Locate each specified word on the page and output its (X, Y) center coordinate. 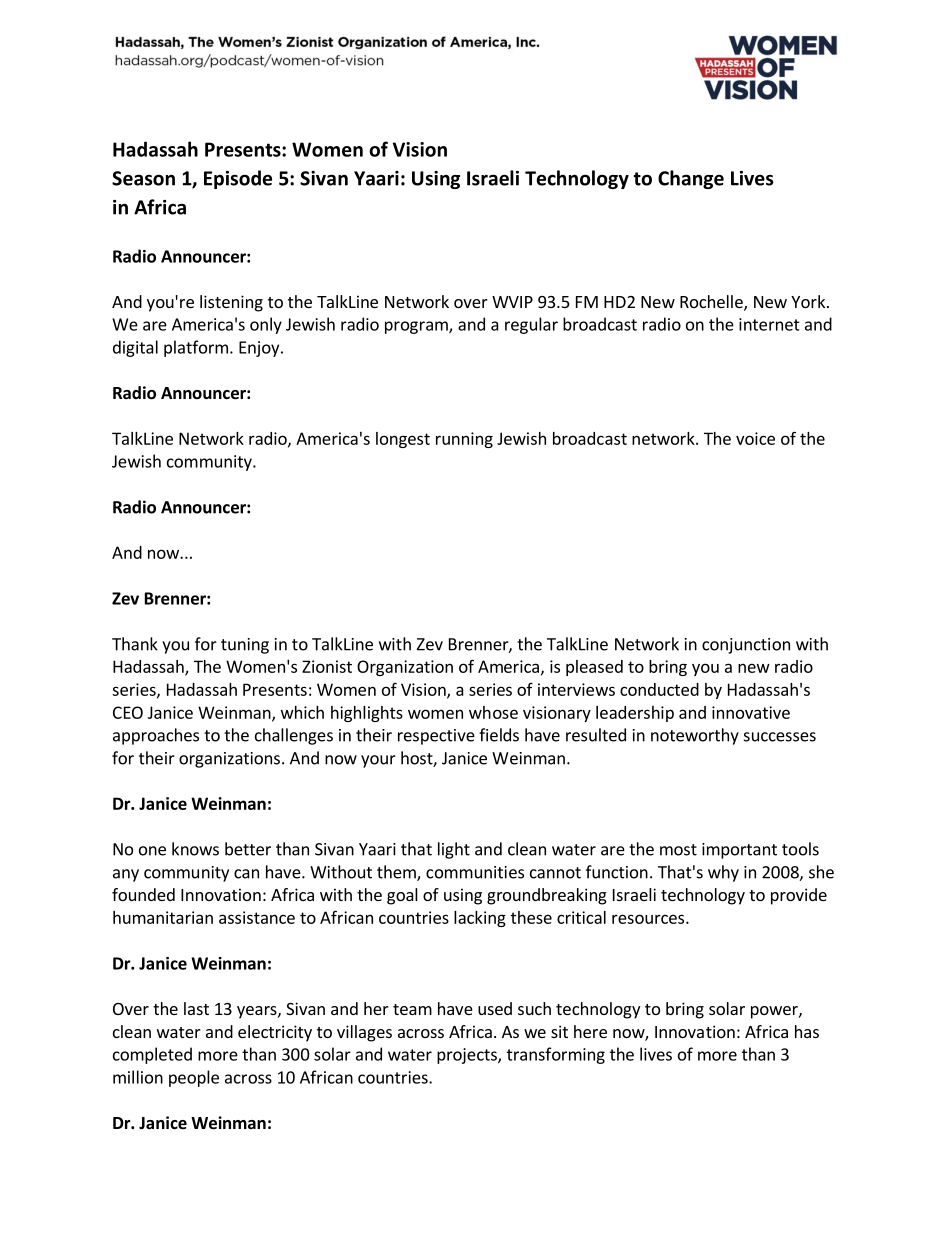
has (807, 1031)
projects (468, 1056)
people (194, 1078)
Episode (238, 179)
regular (531, 325)
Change (691, 179)
